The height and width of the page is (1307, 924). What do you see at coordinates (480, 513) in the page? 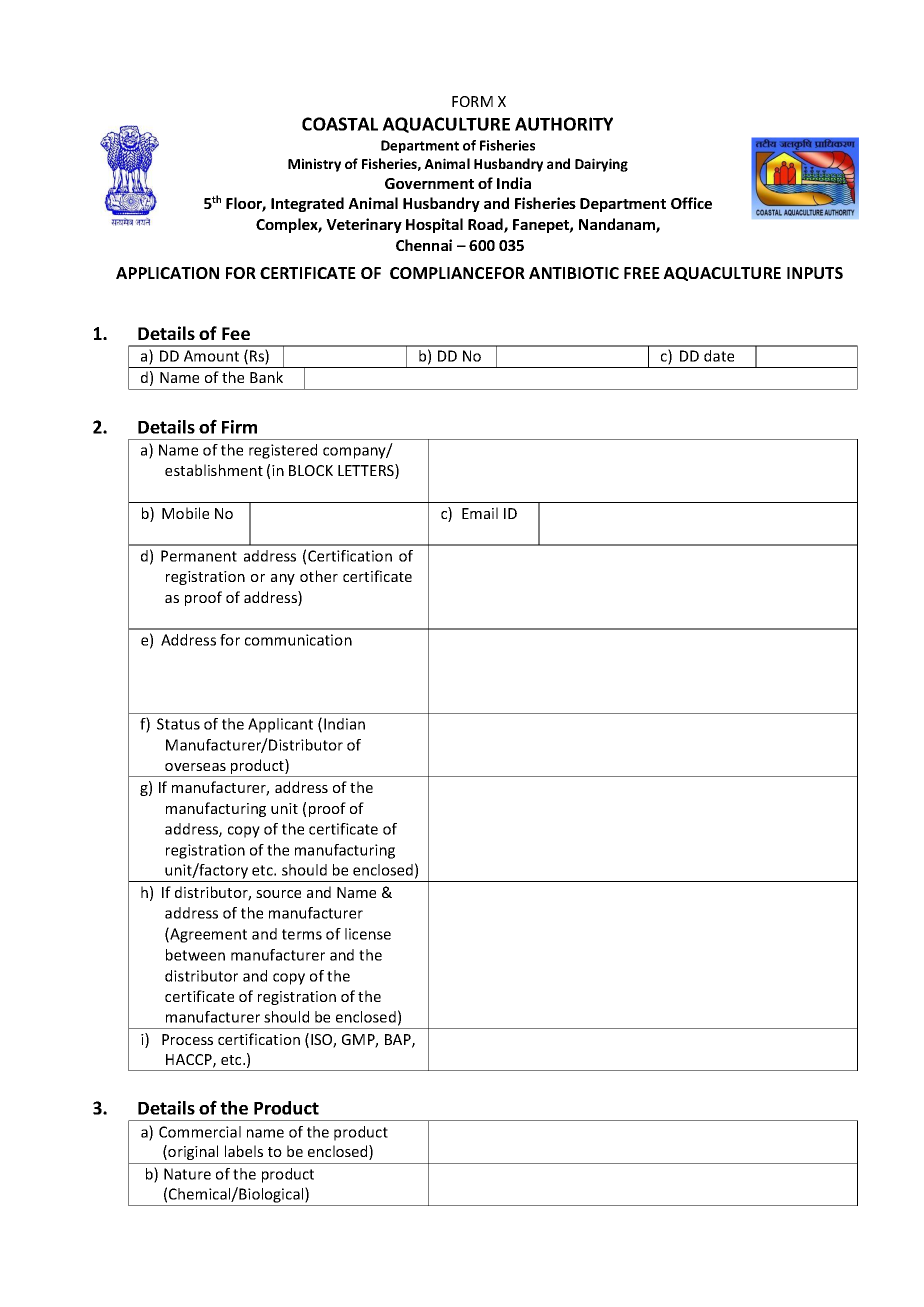
I see `Email` at bounding box center [480, 513].
